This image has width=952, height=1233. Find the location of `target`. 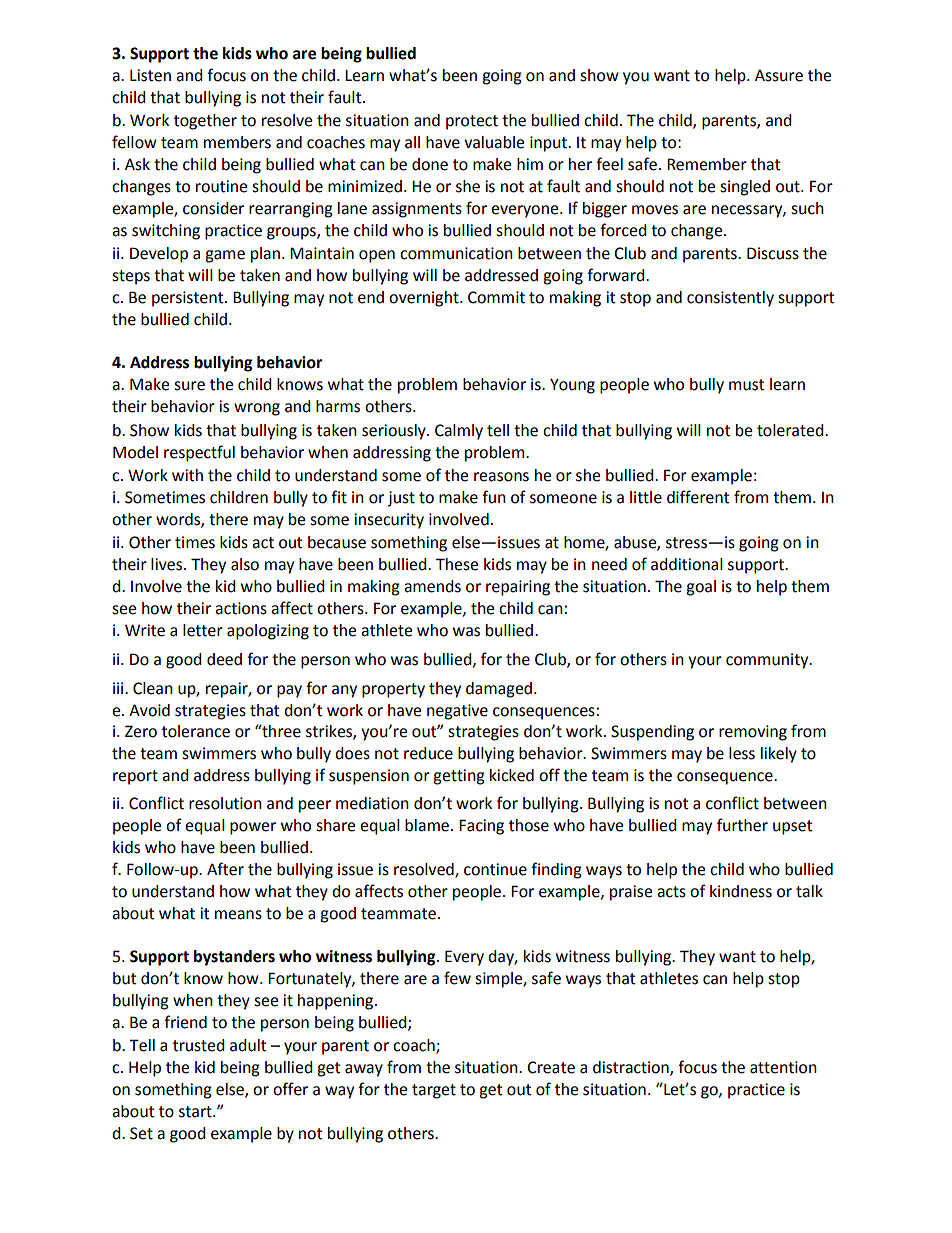

target is located at coordinates (434, 1091).
